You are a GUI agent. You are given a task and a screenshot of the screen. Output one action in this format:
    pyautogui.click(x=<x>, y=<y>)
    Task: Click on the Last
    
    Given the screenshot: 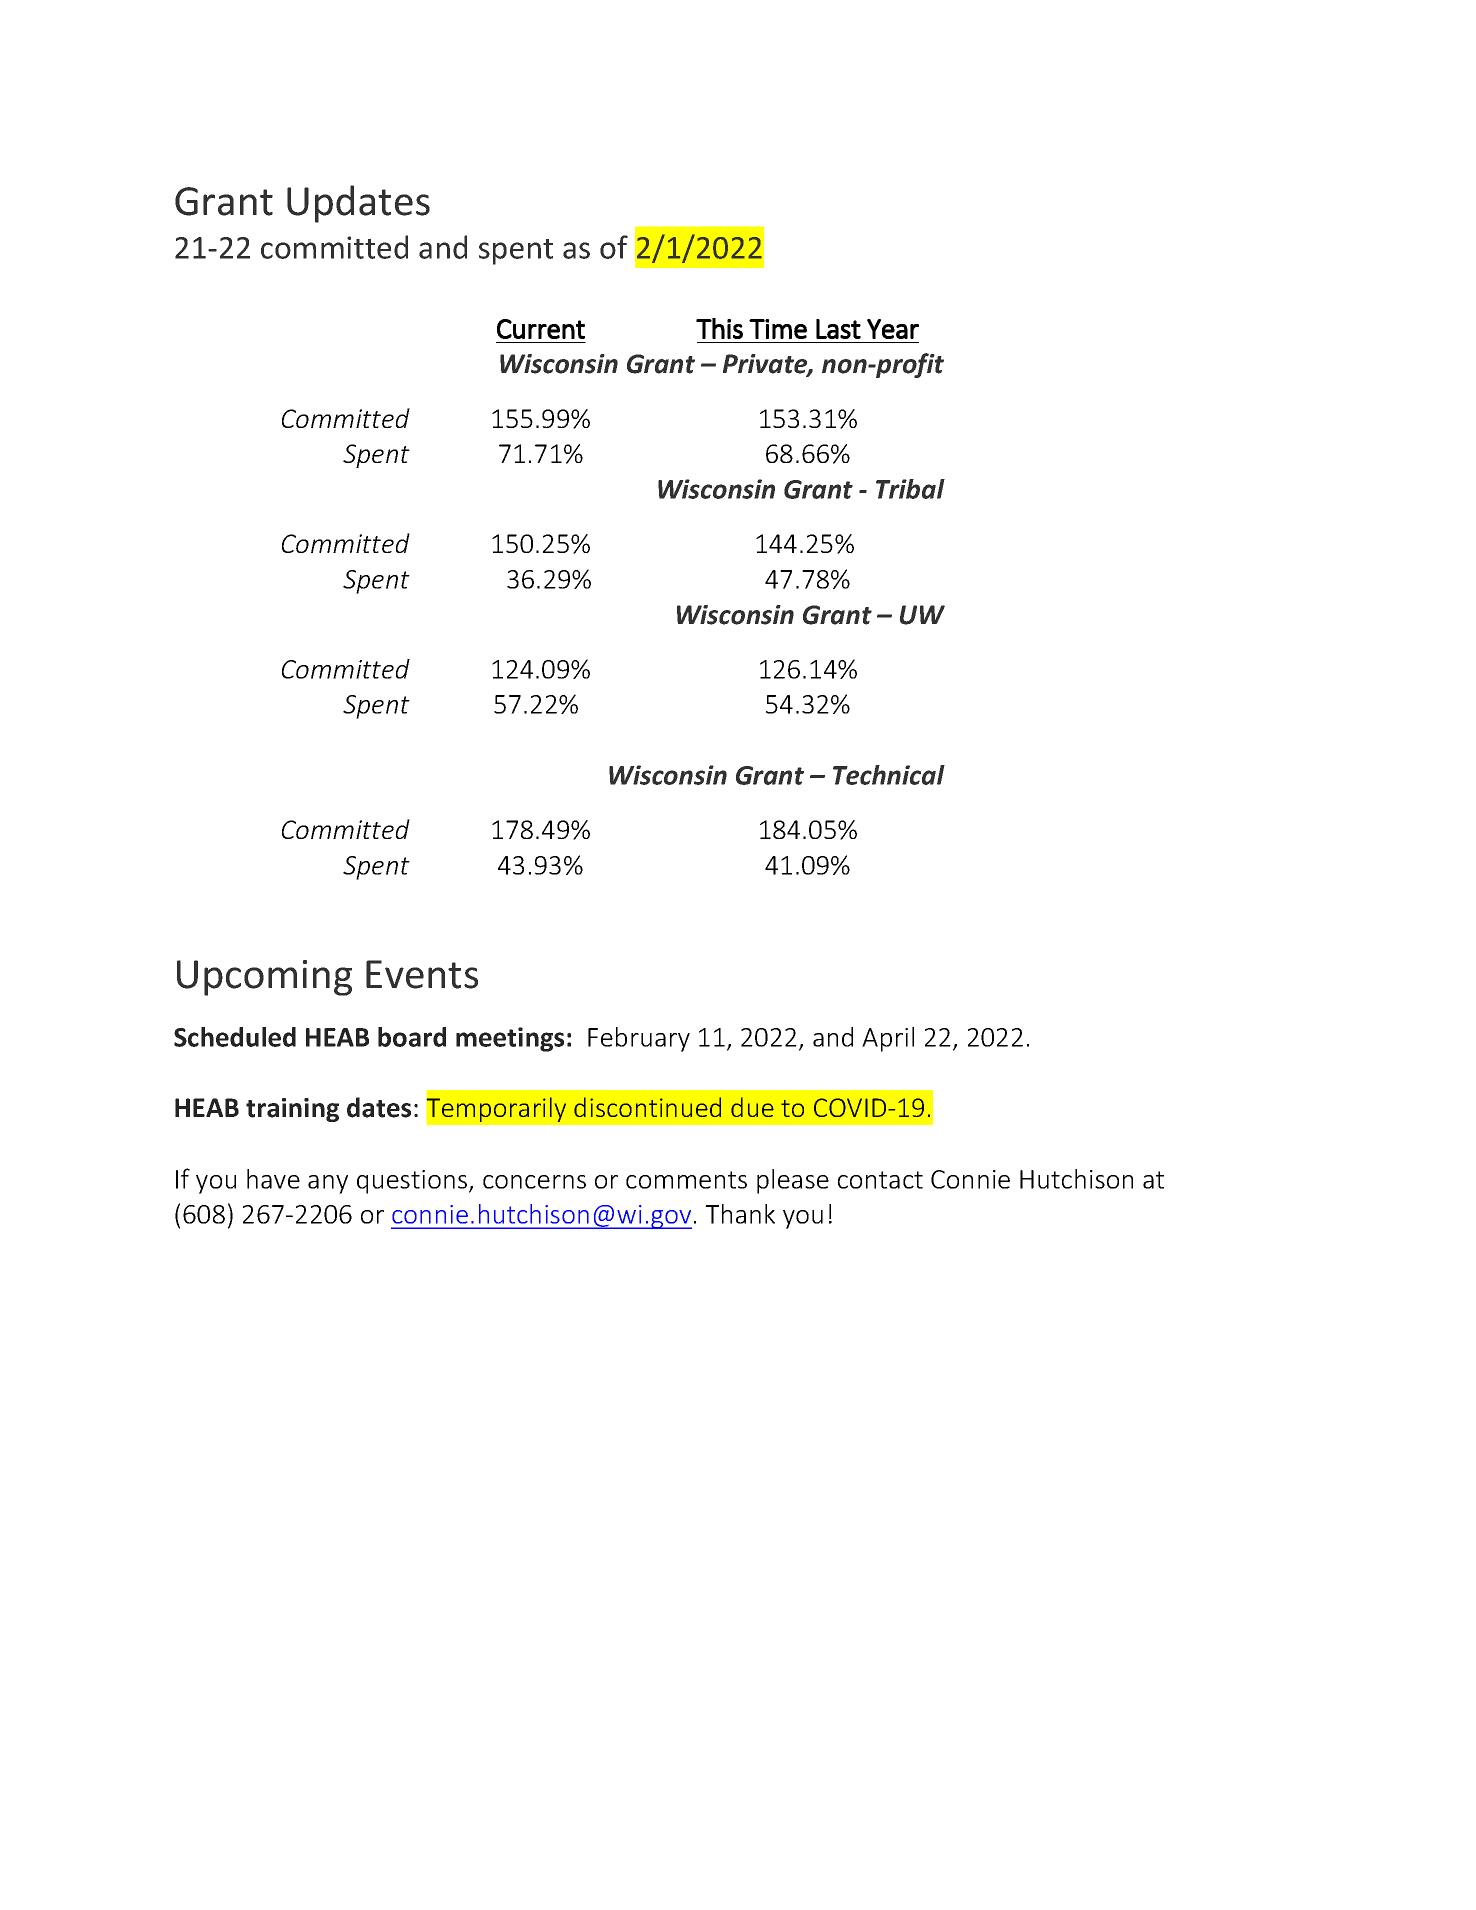 What is the action you would take?
    pyautogui.click(x=838, y=329)
